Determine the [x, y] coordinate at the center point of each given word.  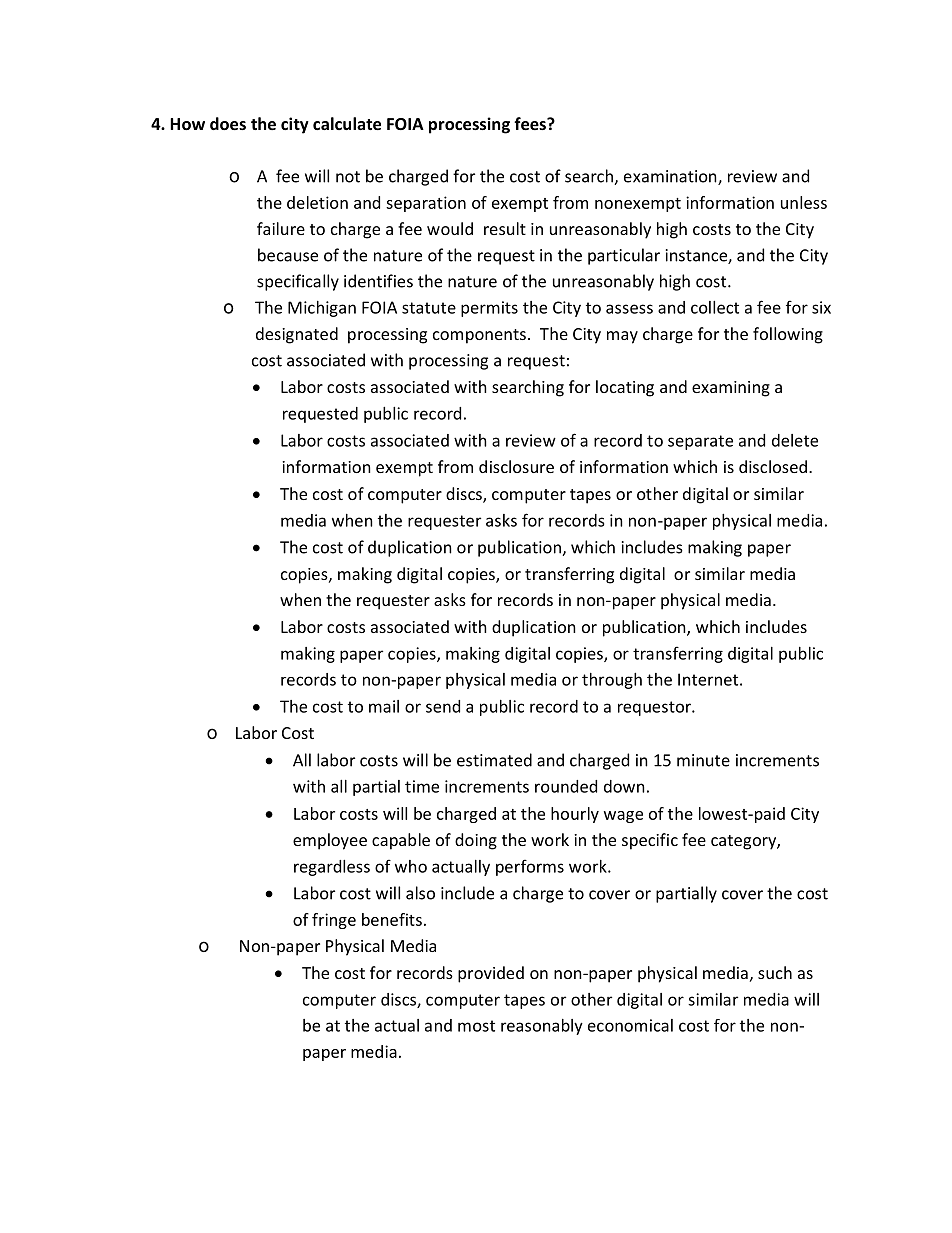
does [228, 123]
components [479, 336]
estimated [494, 760]
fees [531, 123]
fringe [334, 921]
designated [297, 335]
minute [703, 760]
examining [731, 389]
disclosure [516, 466]
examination [671, 177]
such [775, 972]
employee [330, 841]
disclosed [773, 466]
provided [491, 974]
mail [384, 706]
